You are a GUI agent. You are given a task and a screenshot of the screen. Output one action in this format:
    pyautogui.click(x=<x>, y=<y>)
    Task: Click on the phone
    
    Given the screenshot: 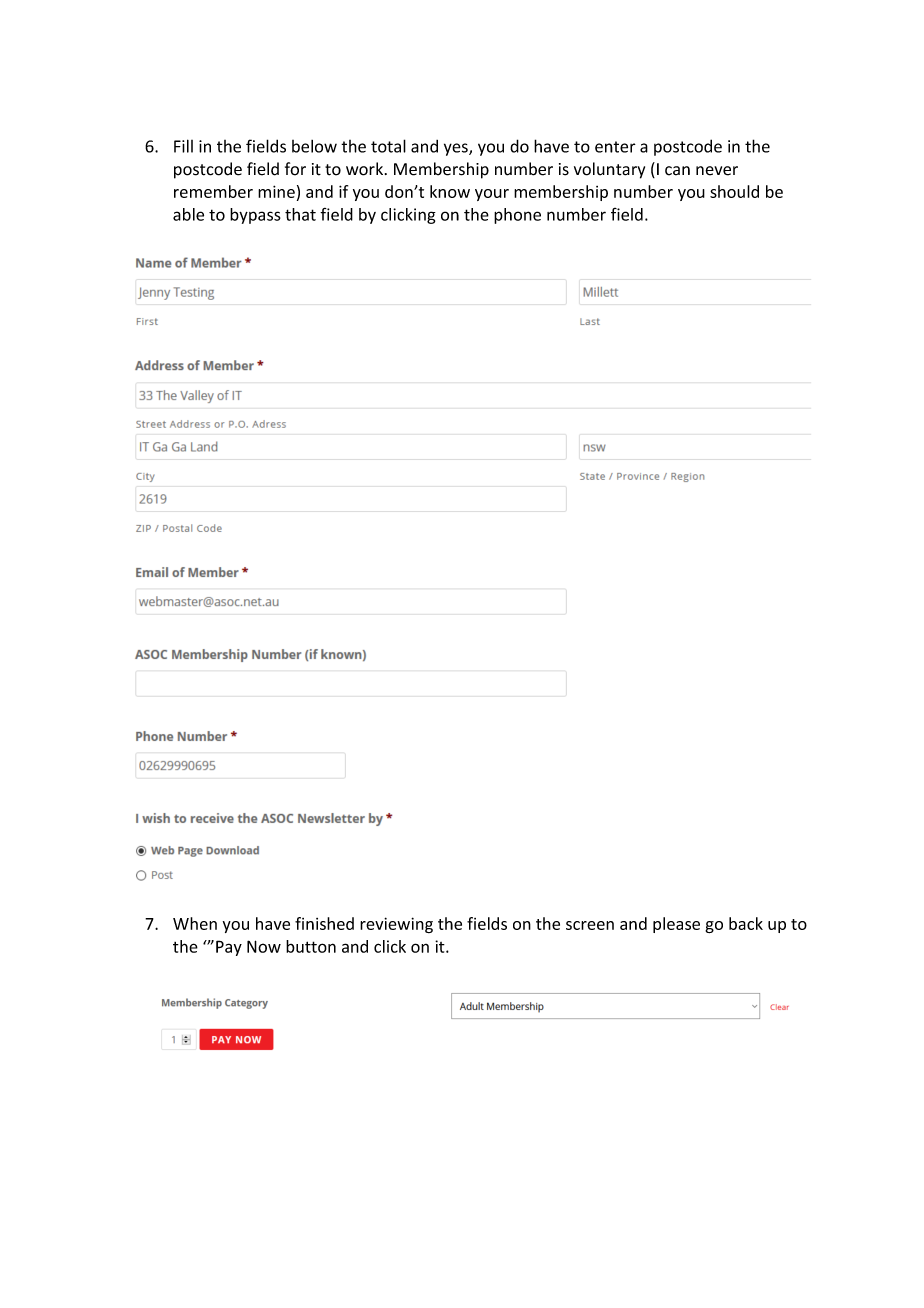 What is the action you would take?
    pyautogui.click(x=517, y=216)
